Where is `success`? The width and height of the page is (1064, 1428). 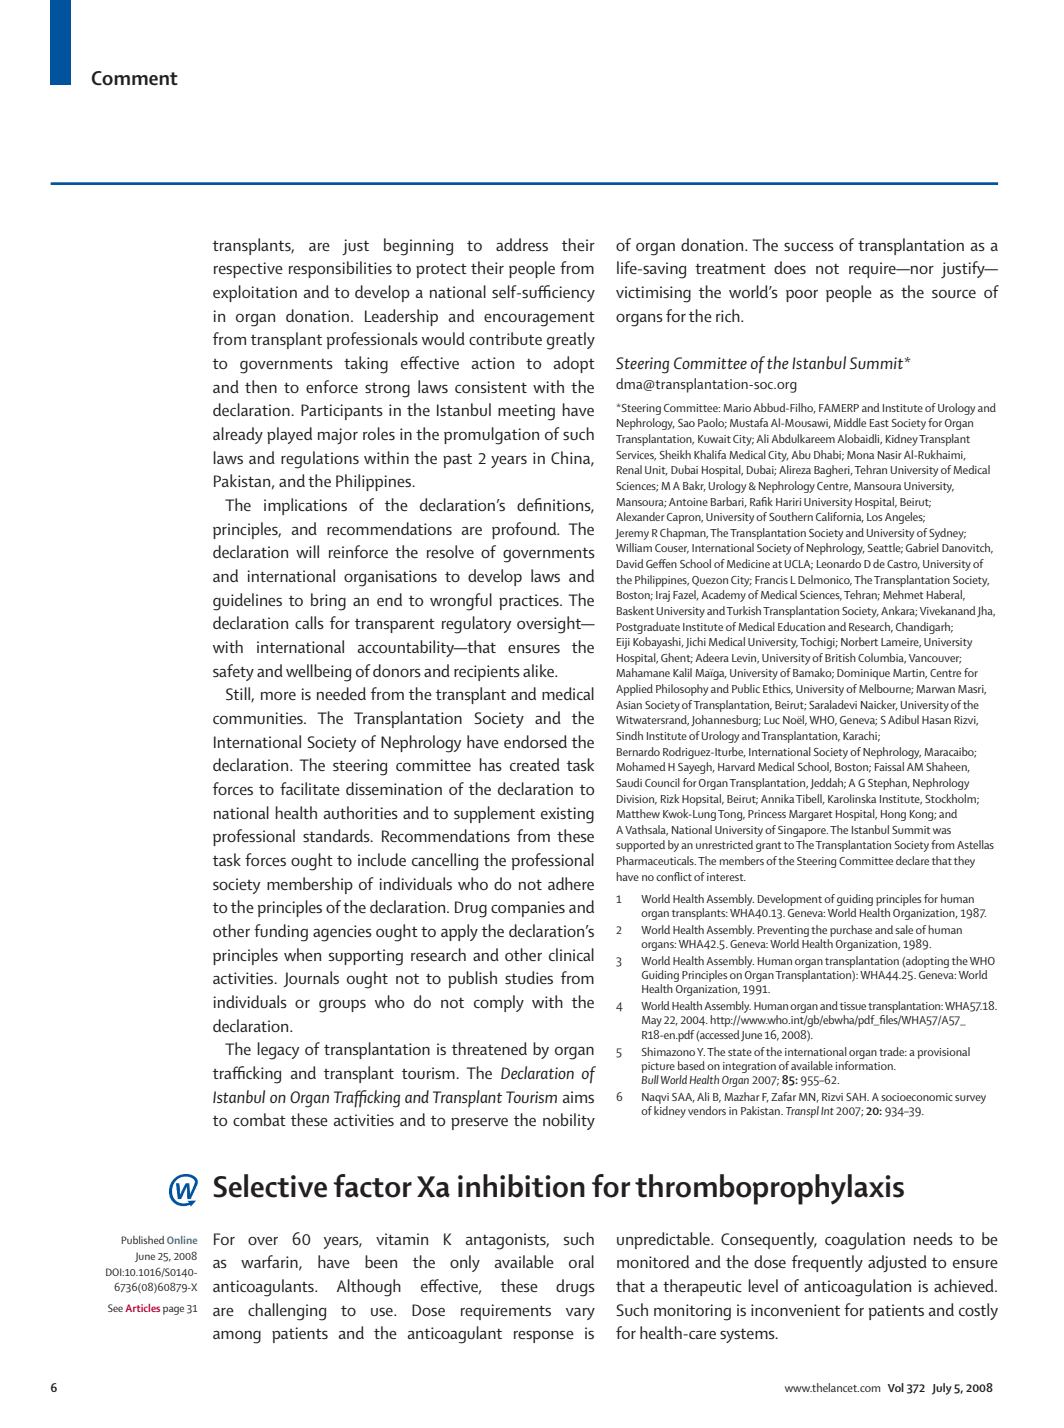
success is located at coordinates (809, 246).
